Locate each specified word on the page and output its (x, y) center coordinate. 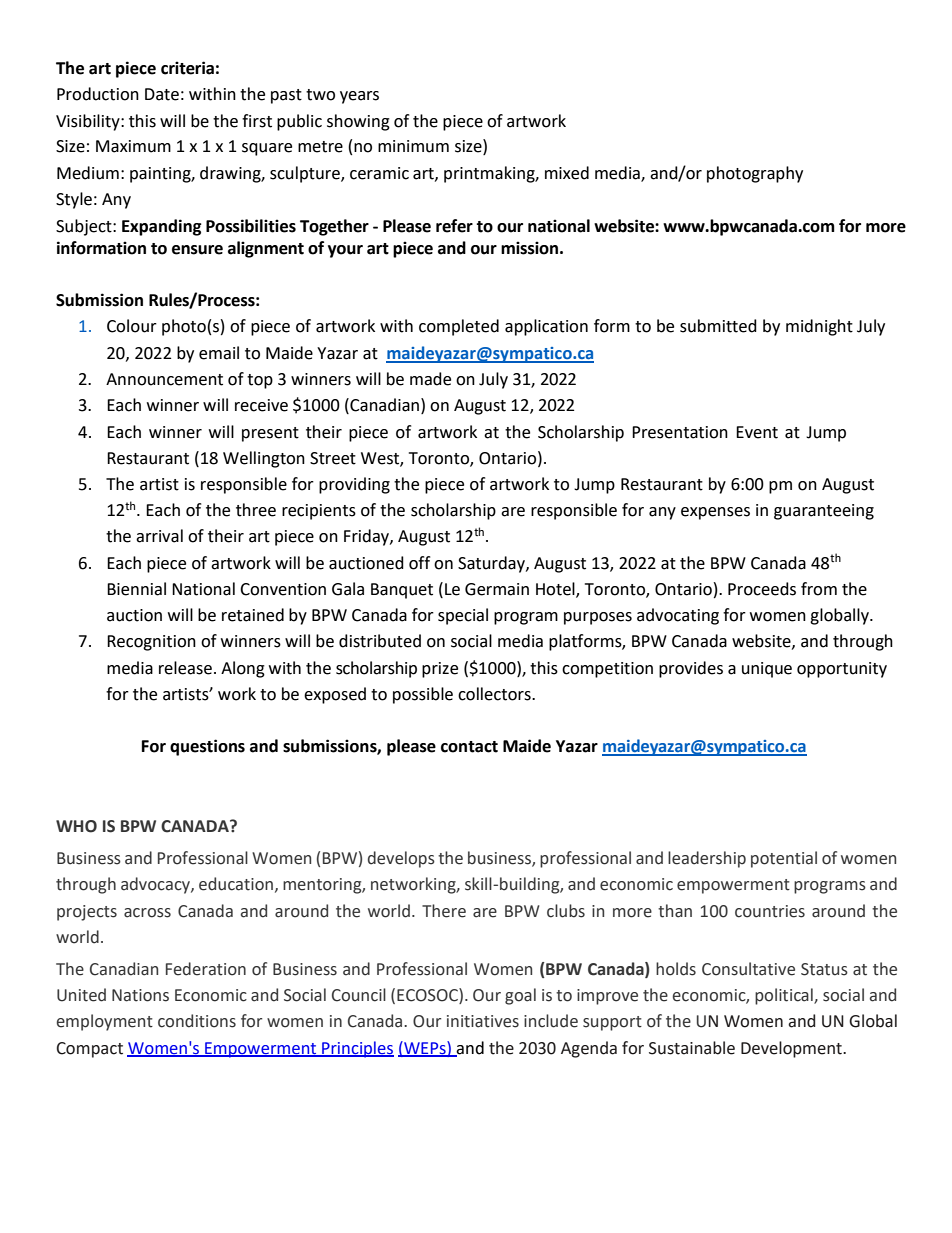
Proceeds (762, 589)
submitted (718, 326)
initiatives (483, 1021)
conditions (197, 1021)
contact (469, 747)
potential (784, 859)
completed (459, 327)
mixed (567, 173)
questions (207, 747)
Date (162, 94)
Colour (132, 326)
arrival (159, 536)
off (419, 563)
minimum (413, 146)
